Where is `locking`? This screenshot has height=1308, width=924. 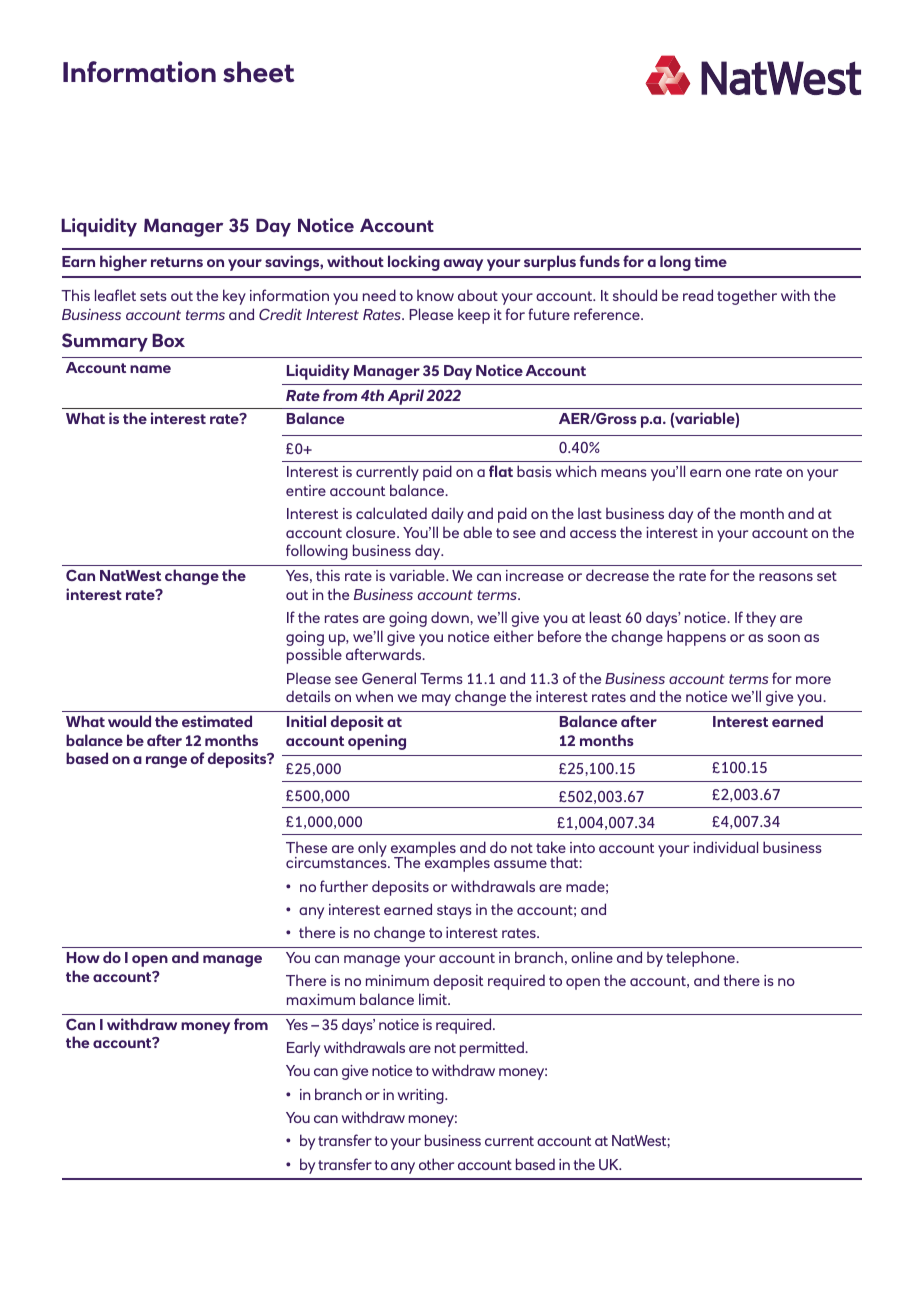 locking is located at coordinates (414, 263).
